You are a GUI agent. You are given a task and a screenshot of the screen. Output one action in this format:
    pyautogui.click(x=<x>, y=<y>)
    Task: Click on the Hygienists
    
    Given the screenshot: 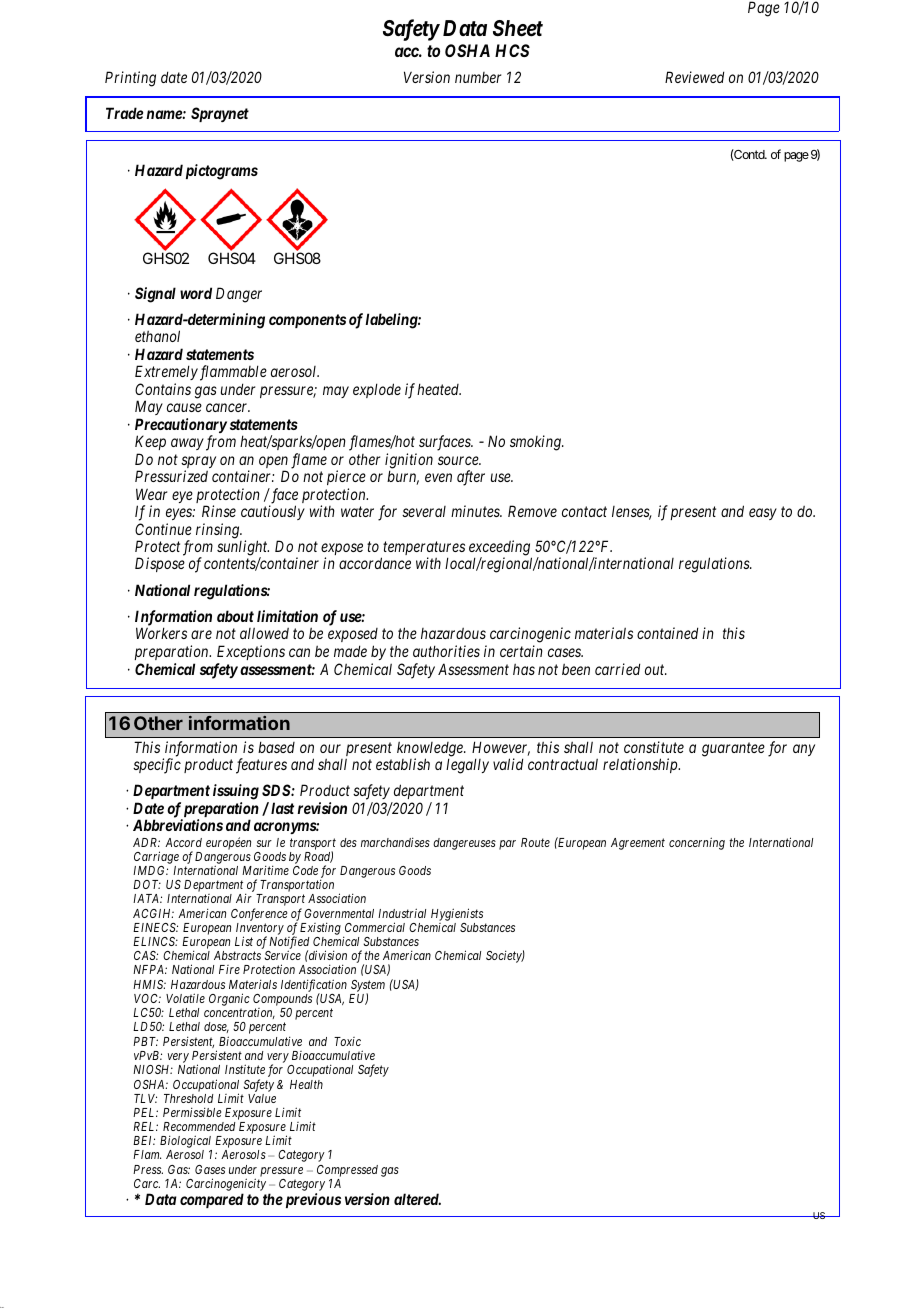 What is the action you would take?
    pyautogui.click(x=457, y=914)
